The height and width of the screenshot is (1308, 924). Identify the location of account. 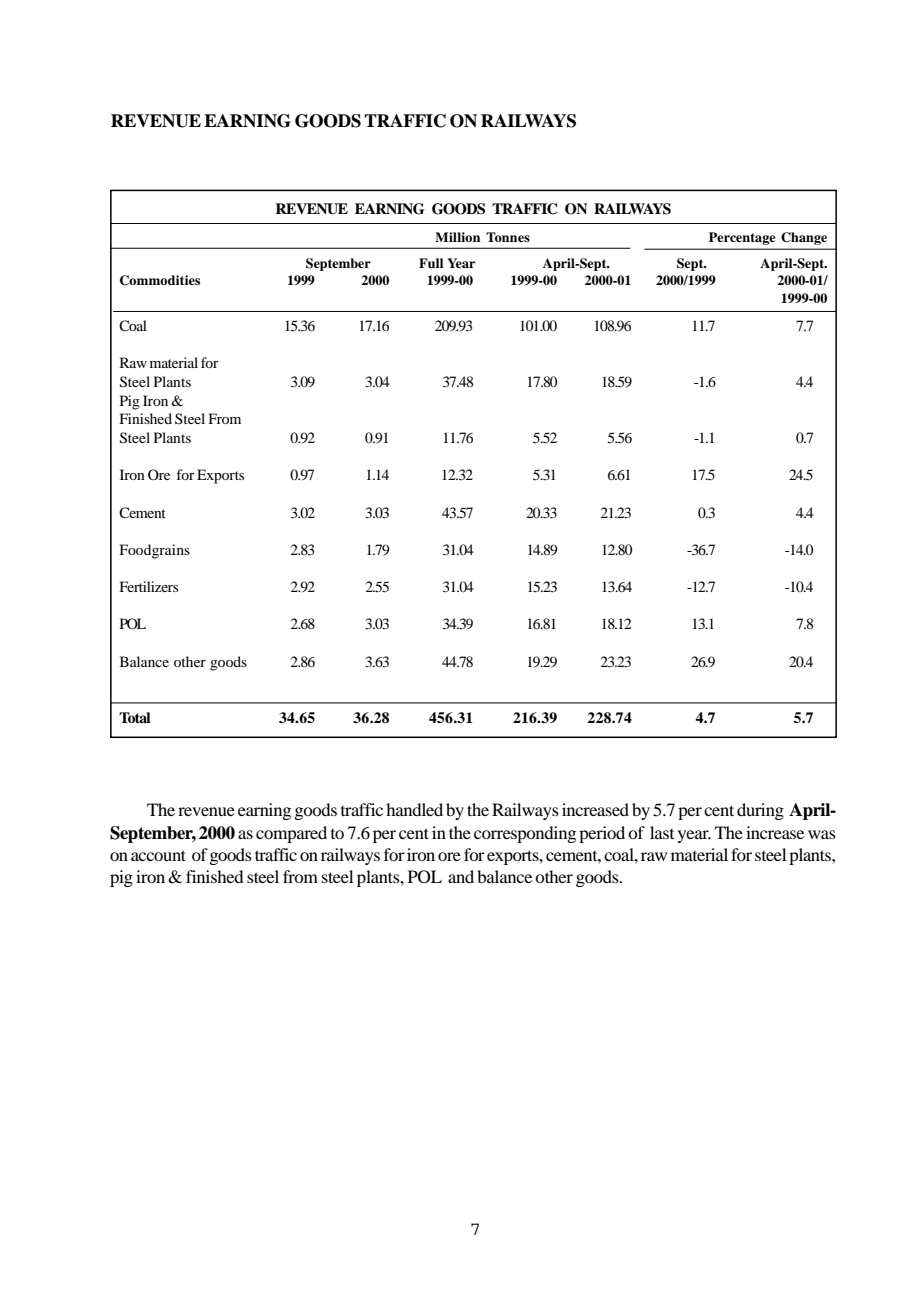
(158, 855).
